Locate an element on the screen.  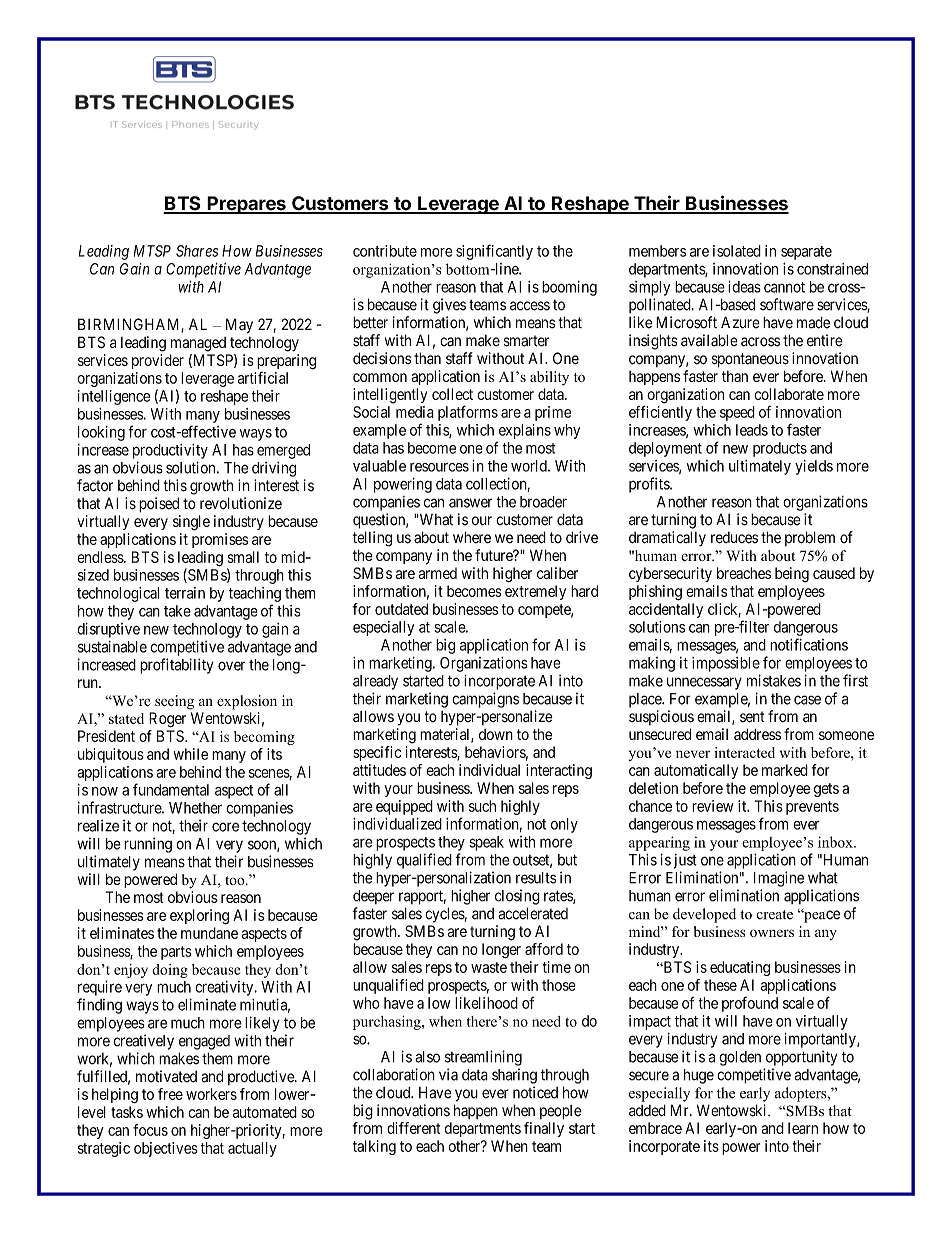
isolated is located at coordinates (737, 251).
